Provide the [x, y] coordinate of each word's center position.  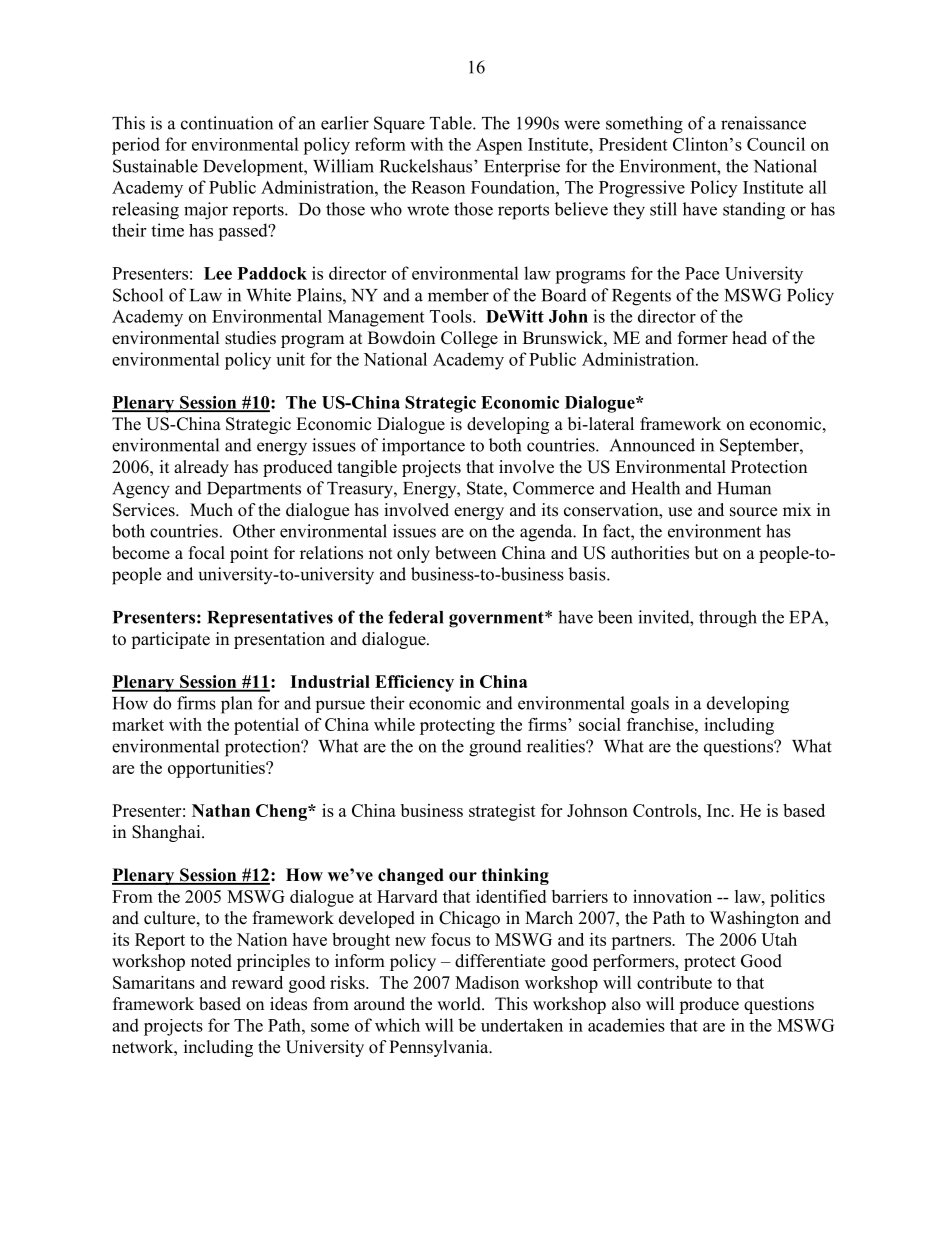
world [460, 1004]
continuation [227, 123]
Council [776, 144]
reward [257, 982]
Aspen [499, 146]
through [728, 619]
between [465, 553]
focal [207, 553]
